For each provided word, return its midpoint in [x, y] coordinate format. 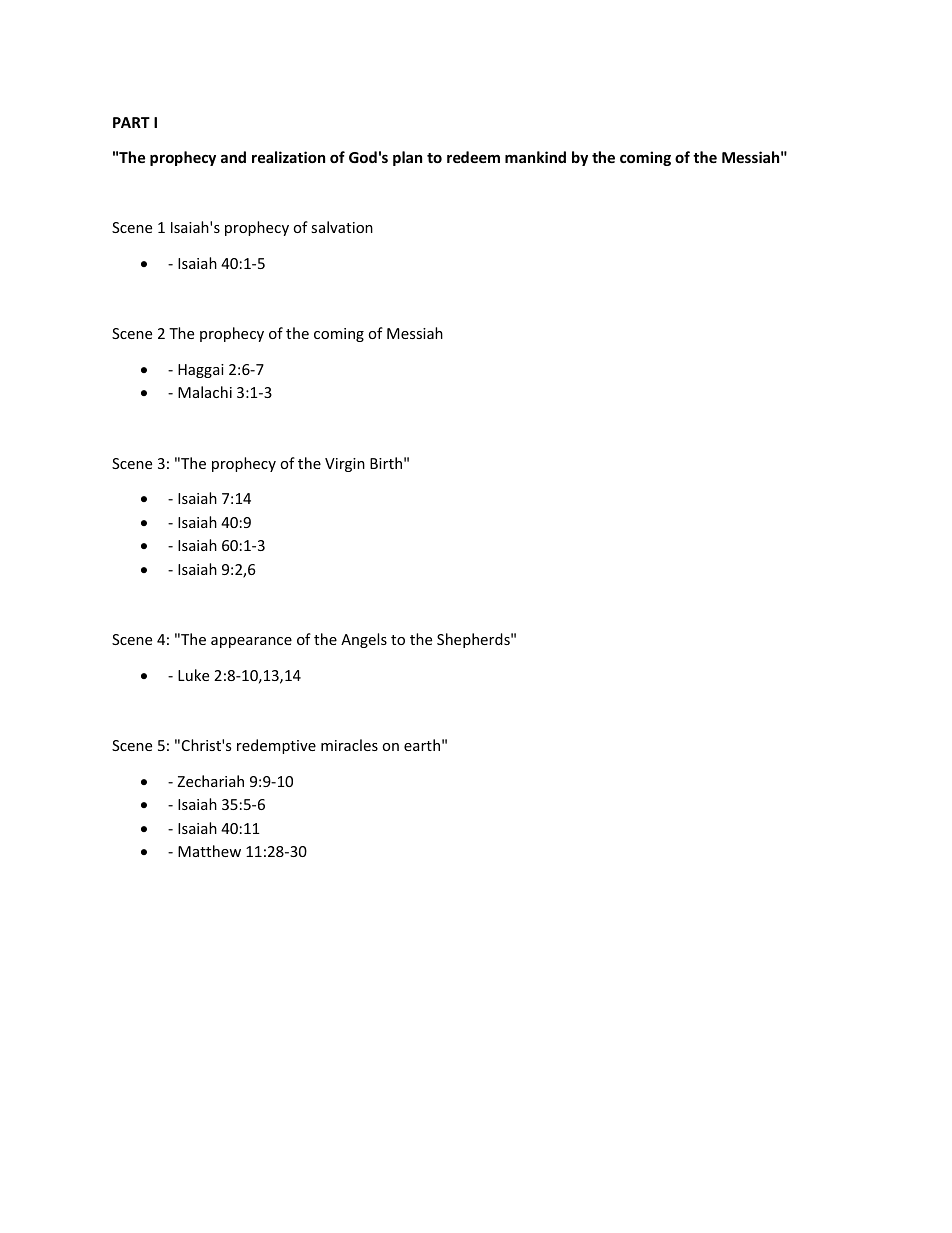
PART [131, 122]
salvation [342, 227]
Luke [193, 675]
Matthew [209, 851]
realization [288, 157]
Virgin [345, 465]
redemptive [276, 746]
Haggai [201, 371]
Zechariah [210, 781]
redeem [473, 157]
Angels [364, 640]
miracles [349, 745]
